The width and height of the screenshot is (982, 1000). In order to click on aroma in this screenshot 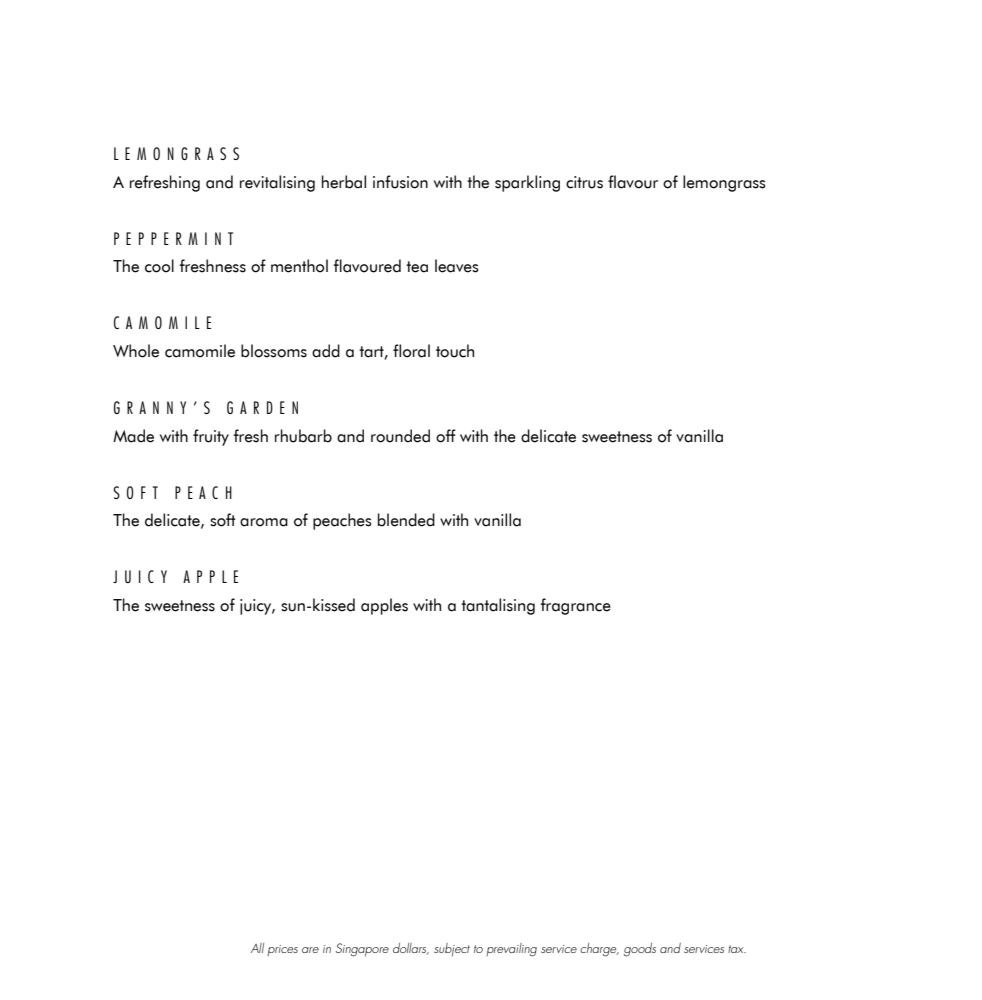, I will do `click(264, 522)`.
